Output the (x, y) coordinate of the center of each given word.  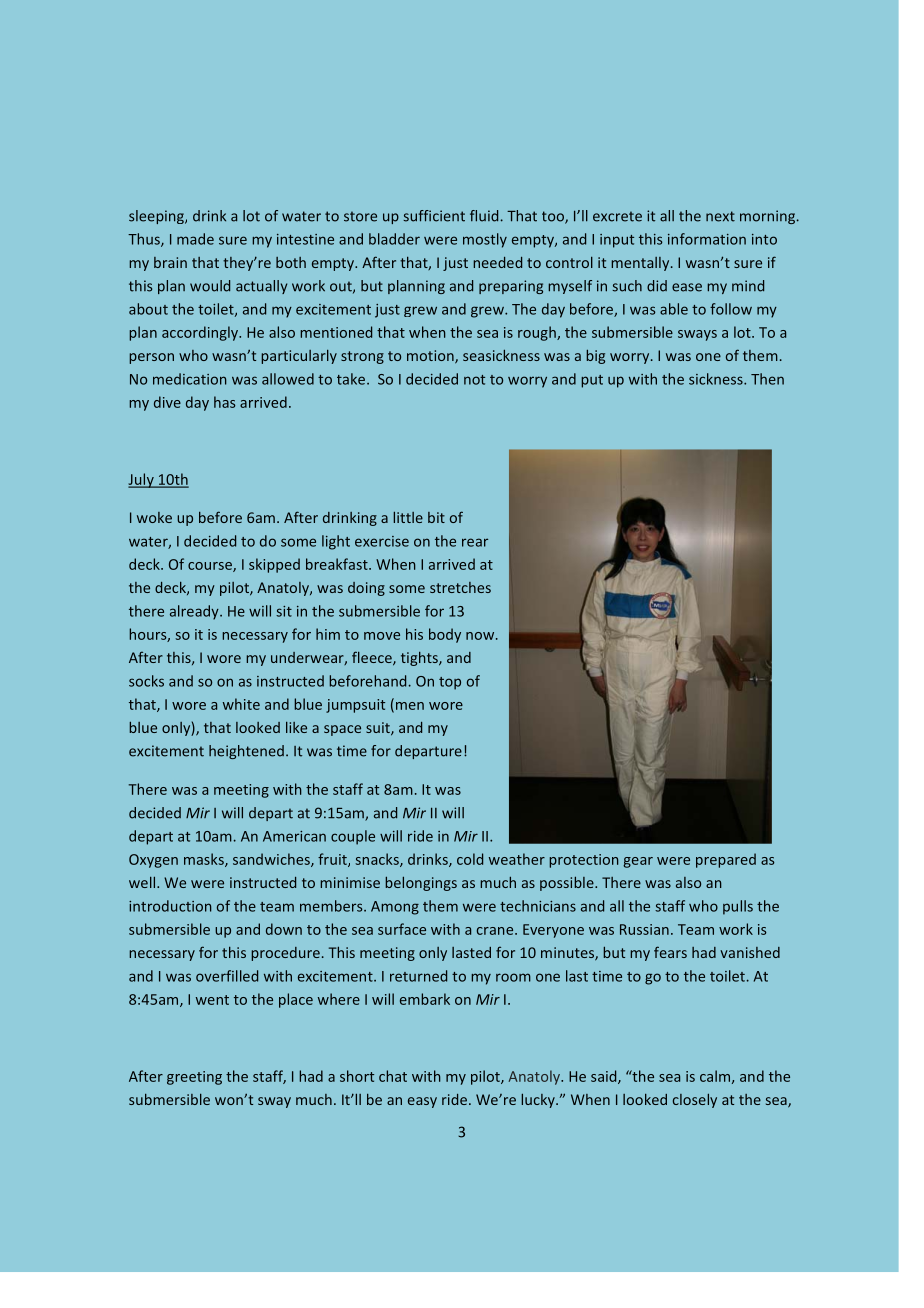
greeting (194, 1078)
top (450, 683)
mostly (485, 240)
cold (470, 859)
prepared (726, 860)
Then (767, 379)
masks (205, 860)
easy (422, 1102)
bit (436, 517)
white (241, 704)
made (195, 239)
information (707, 239)
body (445, 635)
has (225, 402)
